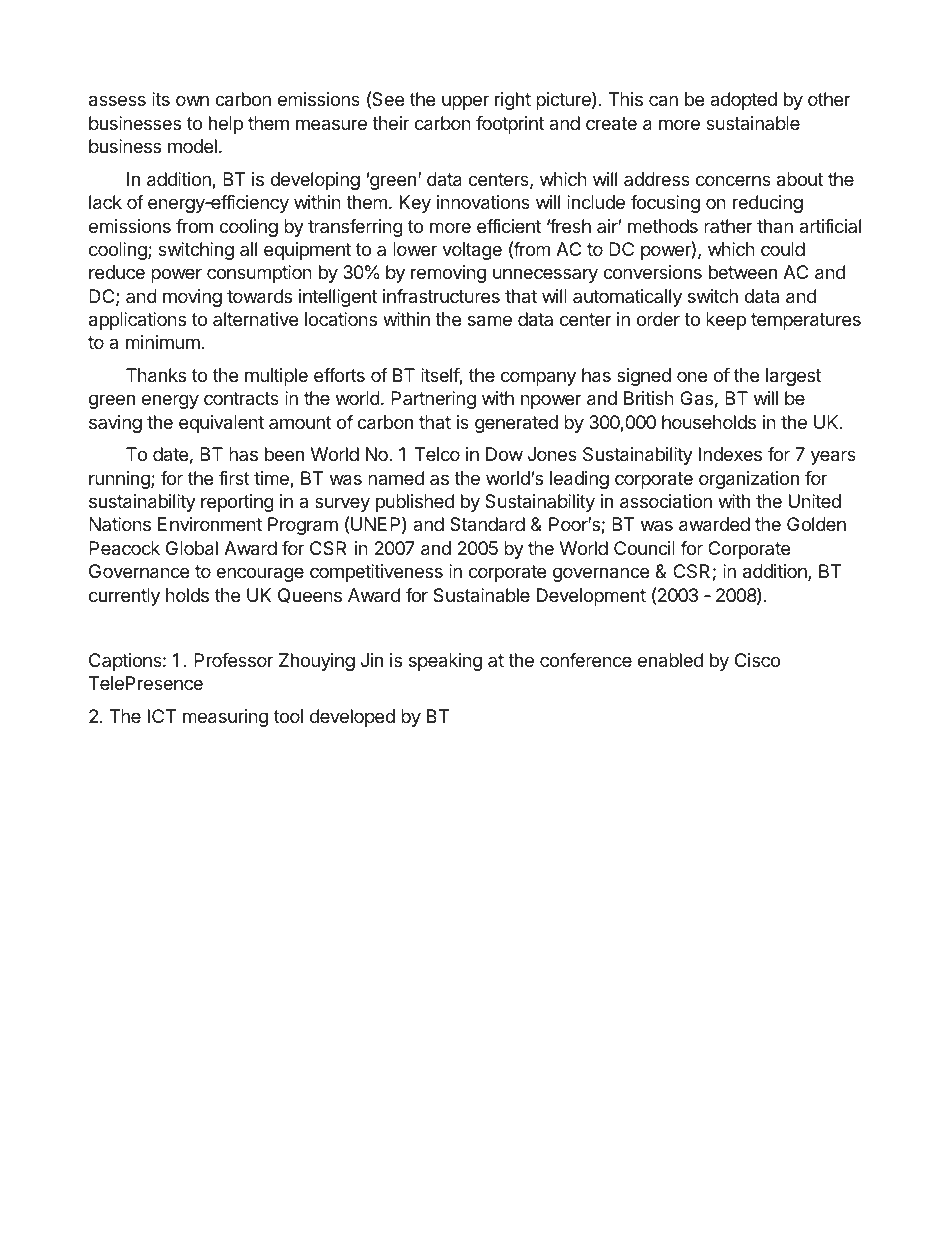 The width and height of the document is (952, 1233). I want to click on organization, so click(749, 480).
